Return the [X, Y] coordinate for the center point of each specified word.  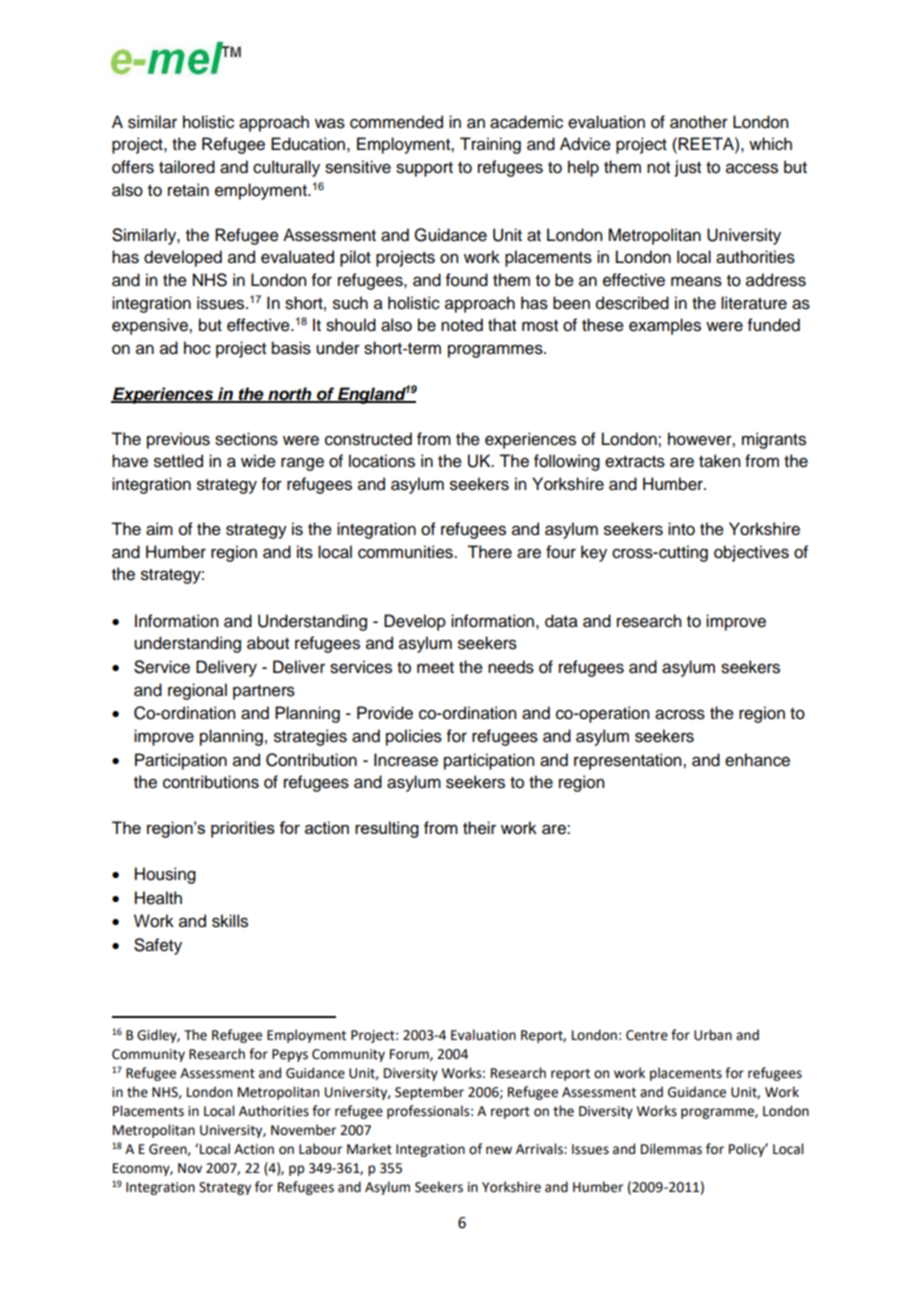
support [424, 169]
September [429, 1093]
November [303, 1130]
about [268, 643]
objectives [751, 553]
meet [435, 668]
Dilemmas [671, 1149]
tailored [187, 167]
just [688, 168]
